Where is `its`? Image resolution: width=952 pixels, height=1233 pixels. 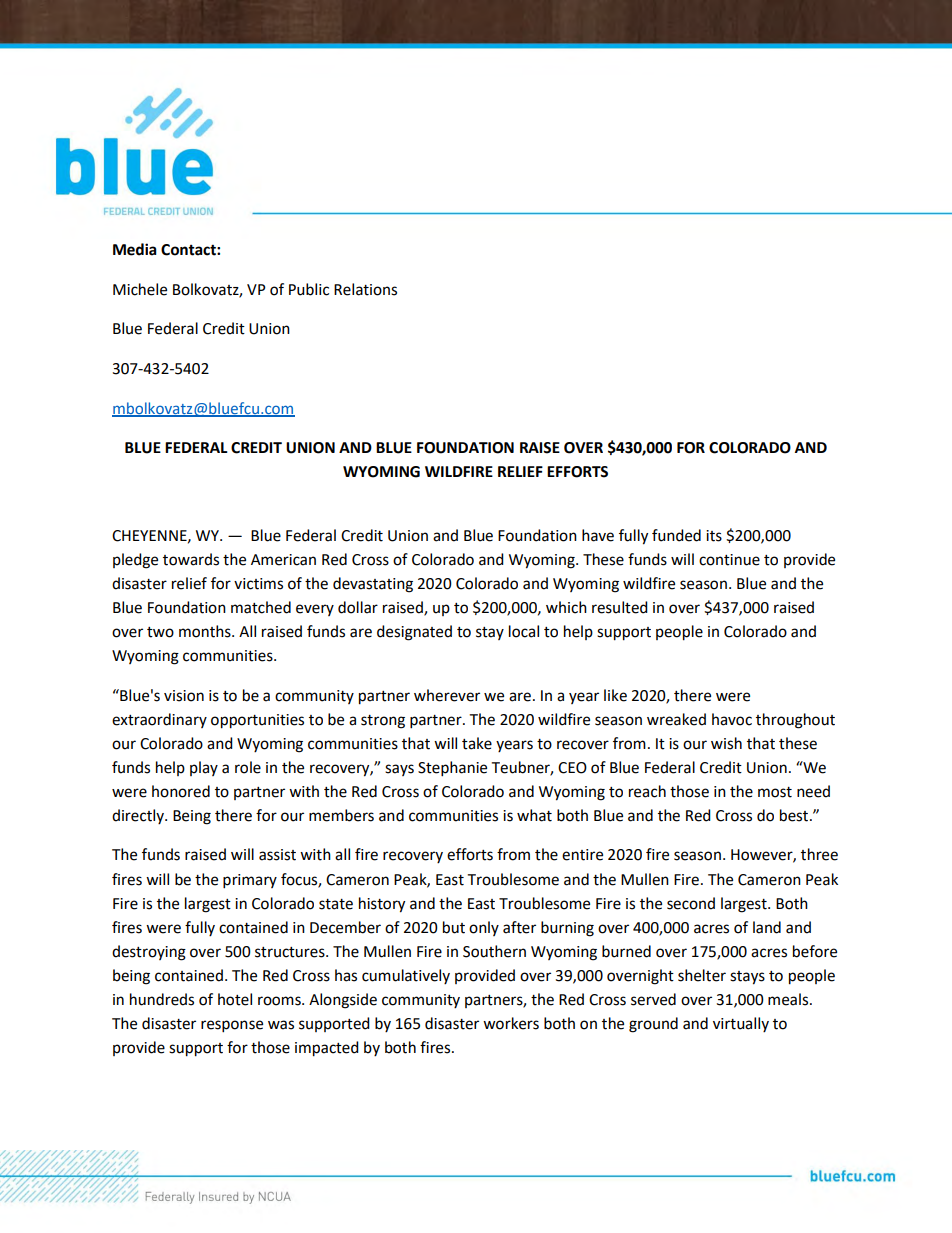
its is located at coordinates (714, 536).
